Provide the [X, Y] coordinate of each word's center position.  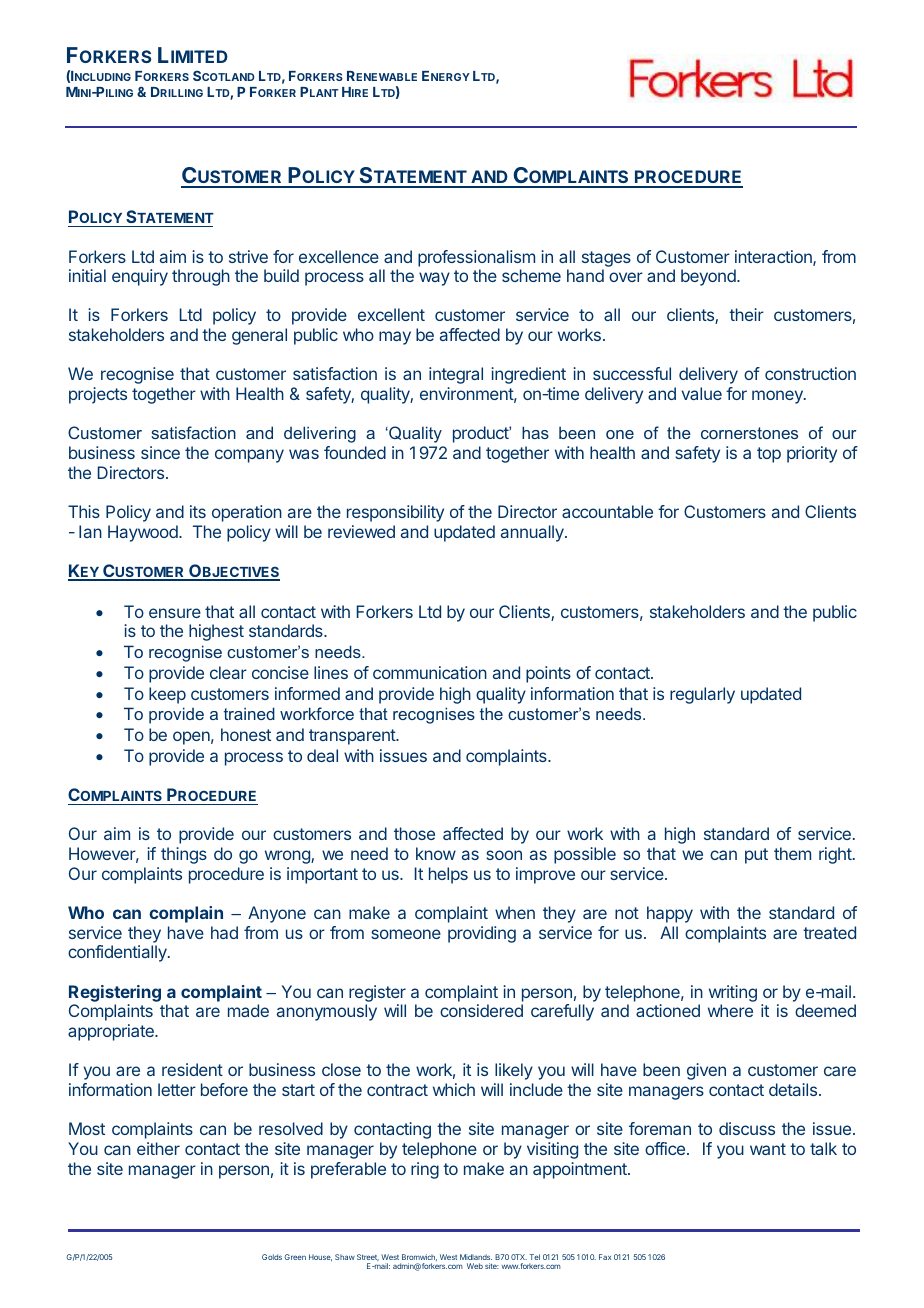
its [198, 511]
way [434, 279]
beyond [709, 277]
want [768, 1149]
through [201, 277]
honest [246, 734]
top [769, 455]
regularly [702, 695]
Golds [272, 1257]
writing [733, 993]
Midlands [476, 1257]
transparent [353, 737]
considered [481, 1010]
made [248, 1010]
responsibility [395, 513]
